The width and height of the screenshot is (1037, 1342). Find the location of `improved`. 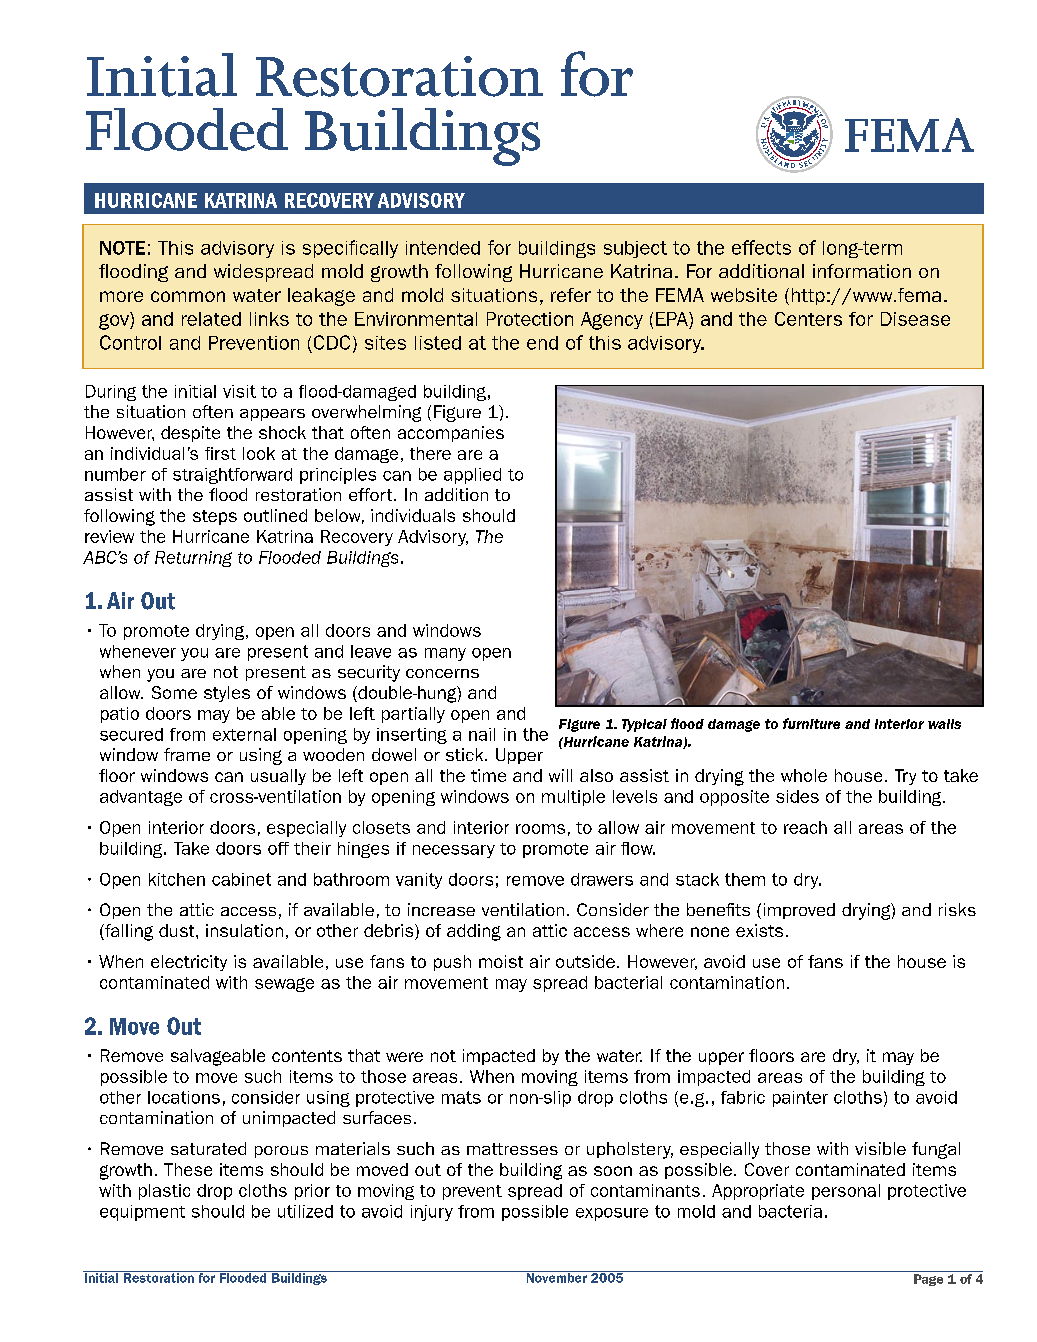

improved is located at coordinates (799, 911).
